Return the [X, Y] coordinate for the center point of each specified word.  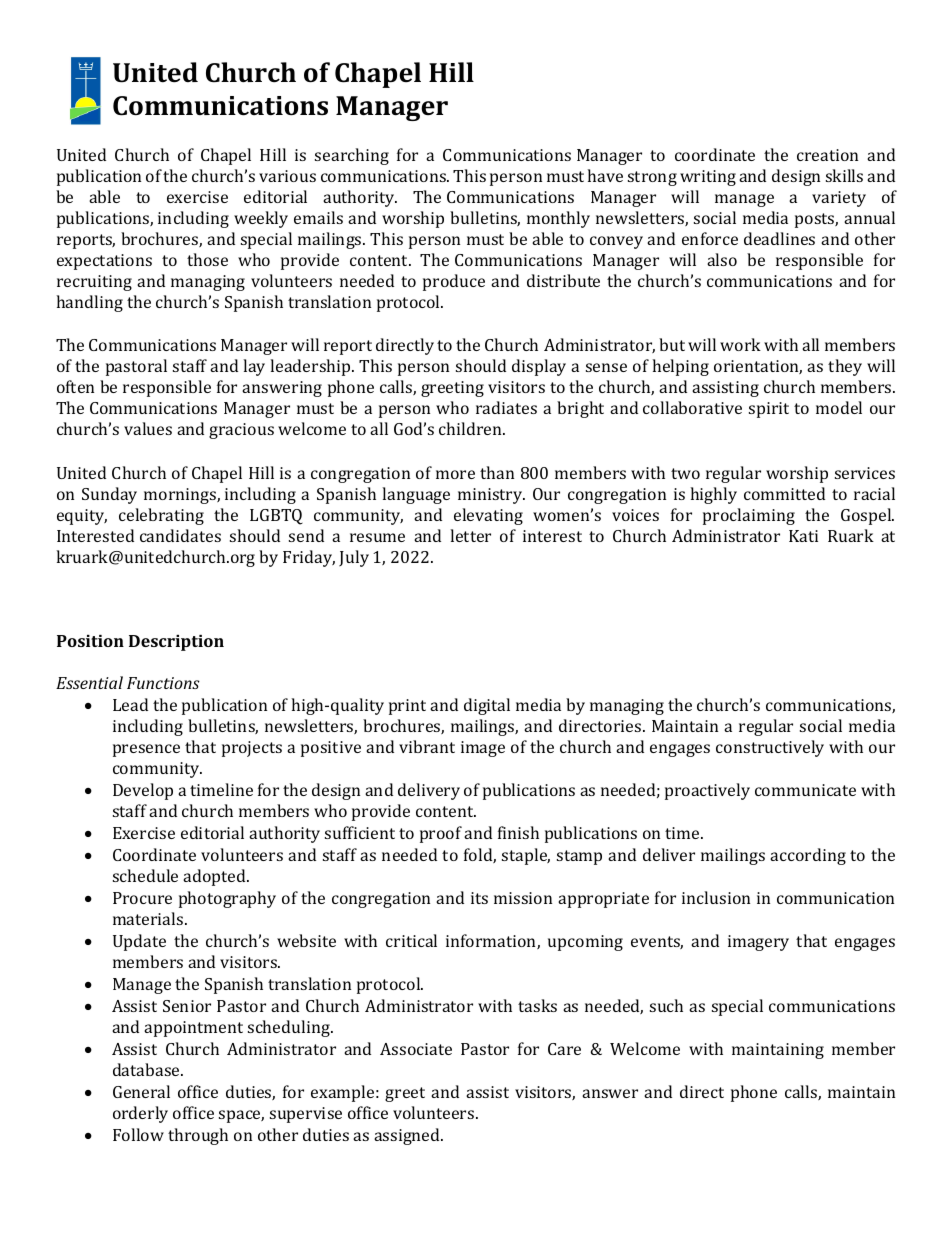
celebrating [161, 516]
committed [784, 493]
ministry [491, 496]
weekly [261, 219]
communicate [805, 790]
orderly [140, 1114]
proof [441, 834]
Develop [143, 791]
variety [839, 199]
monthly [558, 219]
